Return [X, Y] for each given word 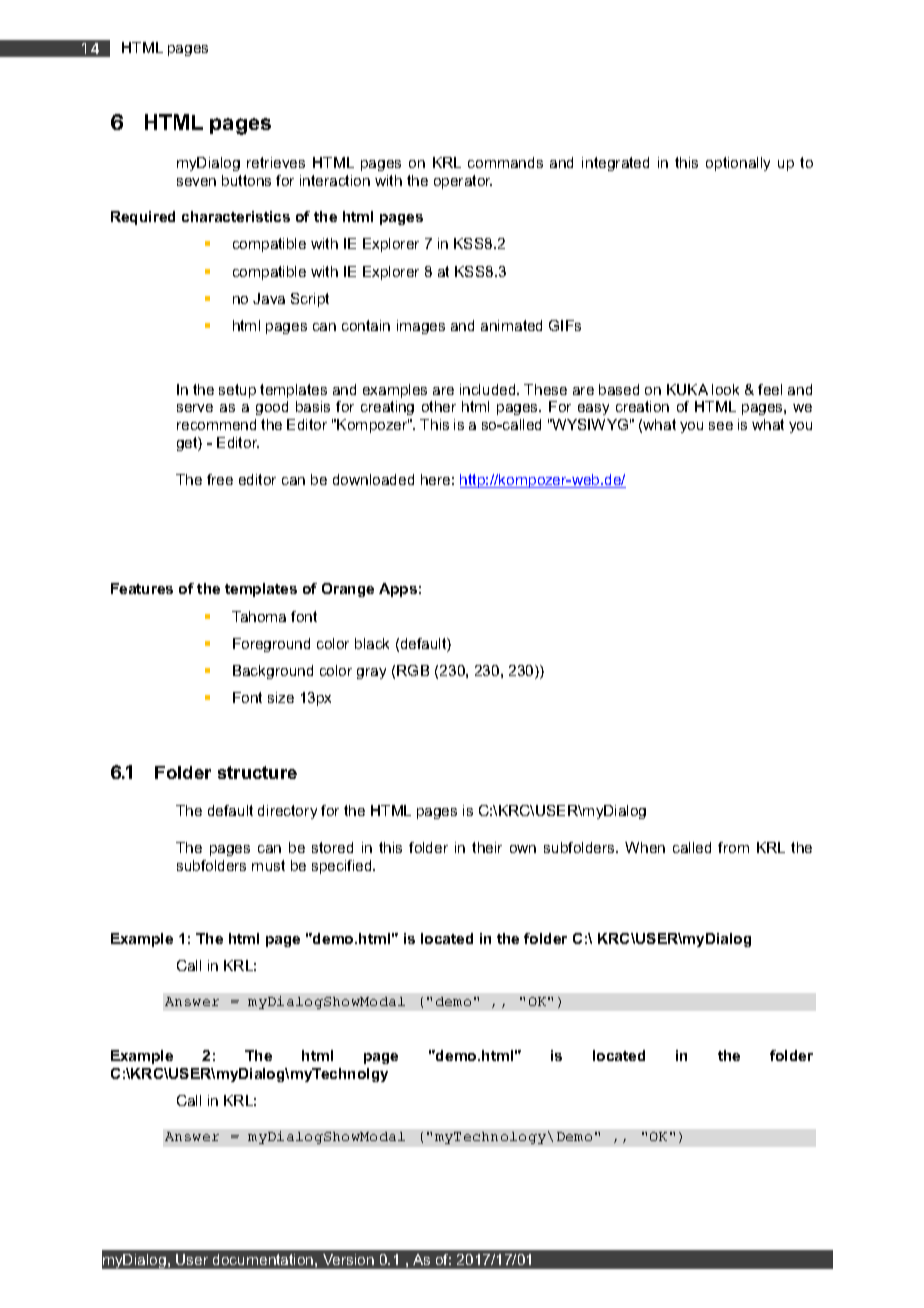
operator [463, 182]
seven [196, 182]
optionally [738, 164]
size [281, 697]
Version [348, 1259]
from [733, 847]
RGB [413, 670]
